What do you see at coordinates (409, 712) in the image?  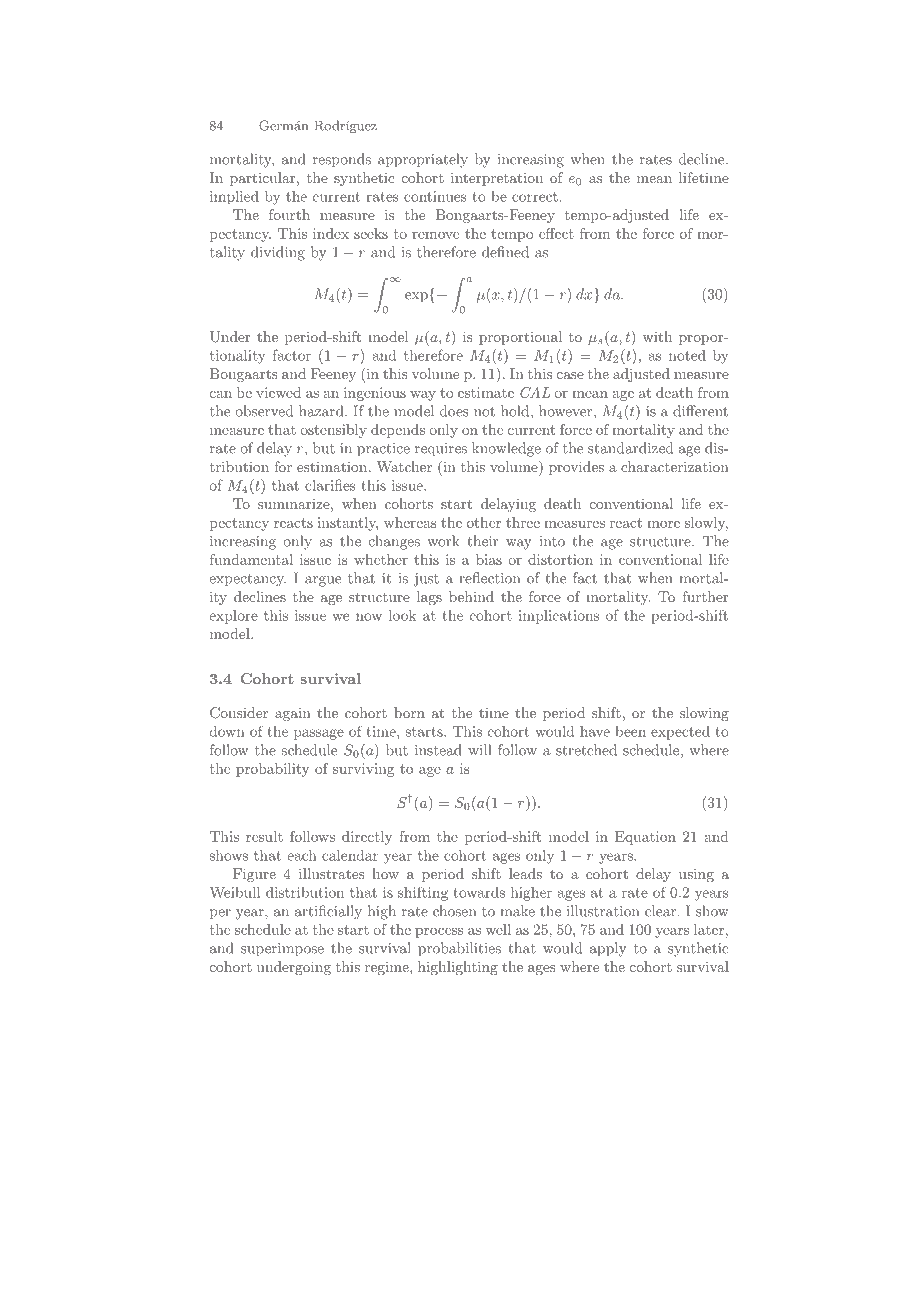 I see `born` at bounding box center [409, 712].
